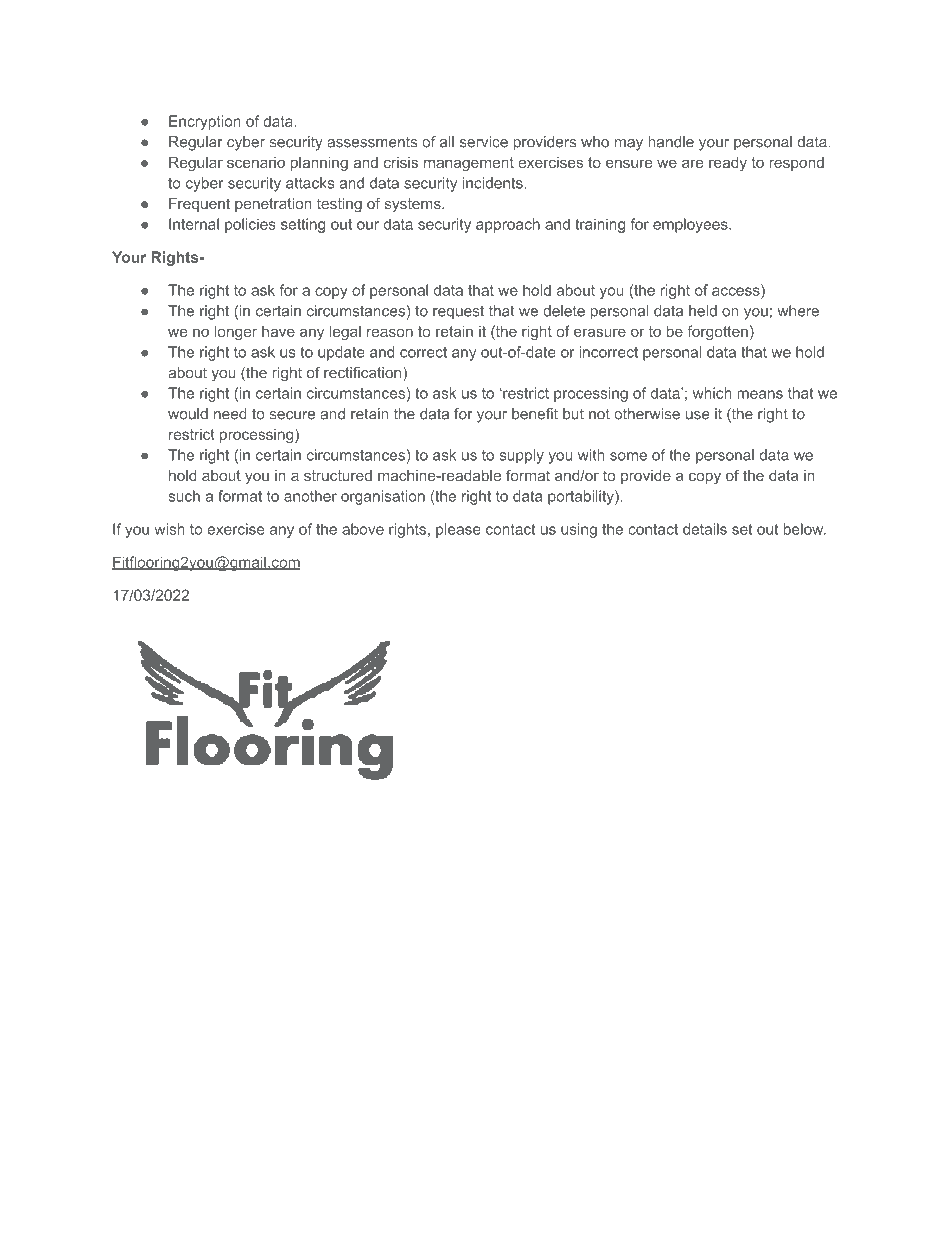 The image size is (952, 1233). What do you see at coordinates (717, 332) in the image?
I see `forgotten` at bounding box center [717, 332].
